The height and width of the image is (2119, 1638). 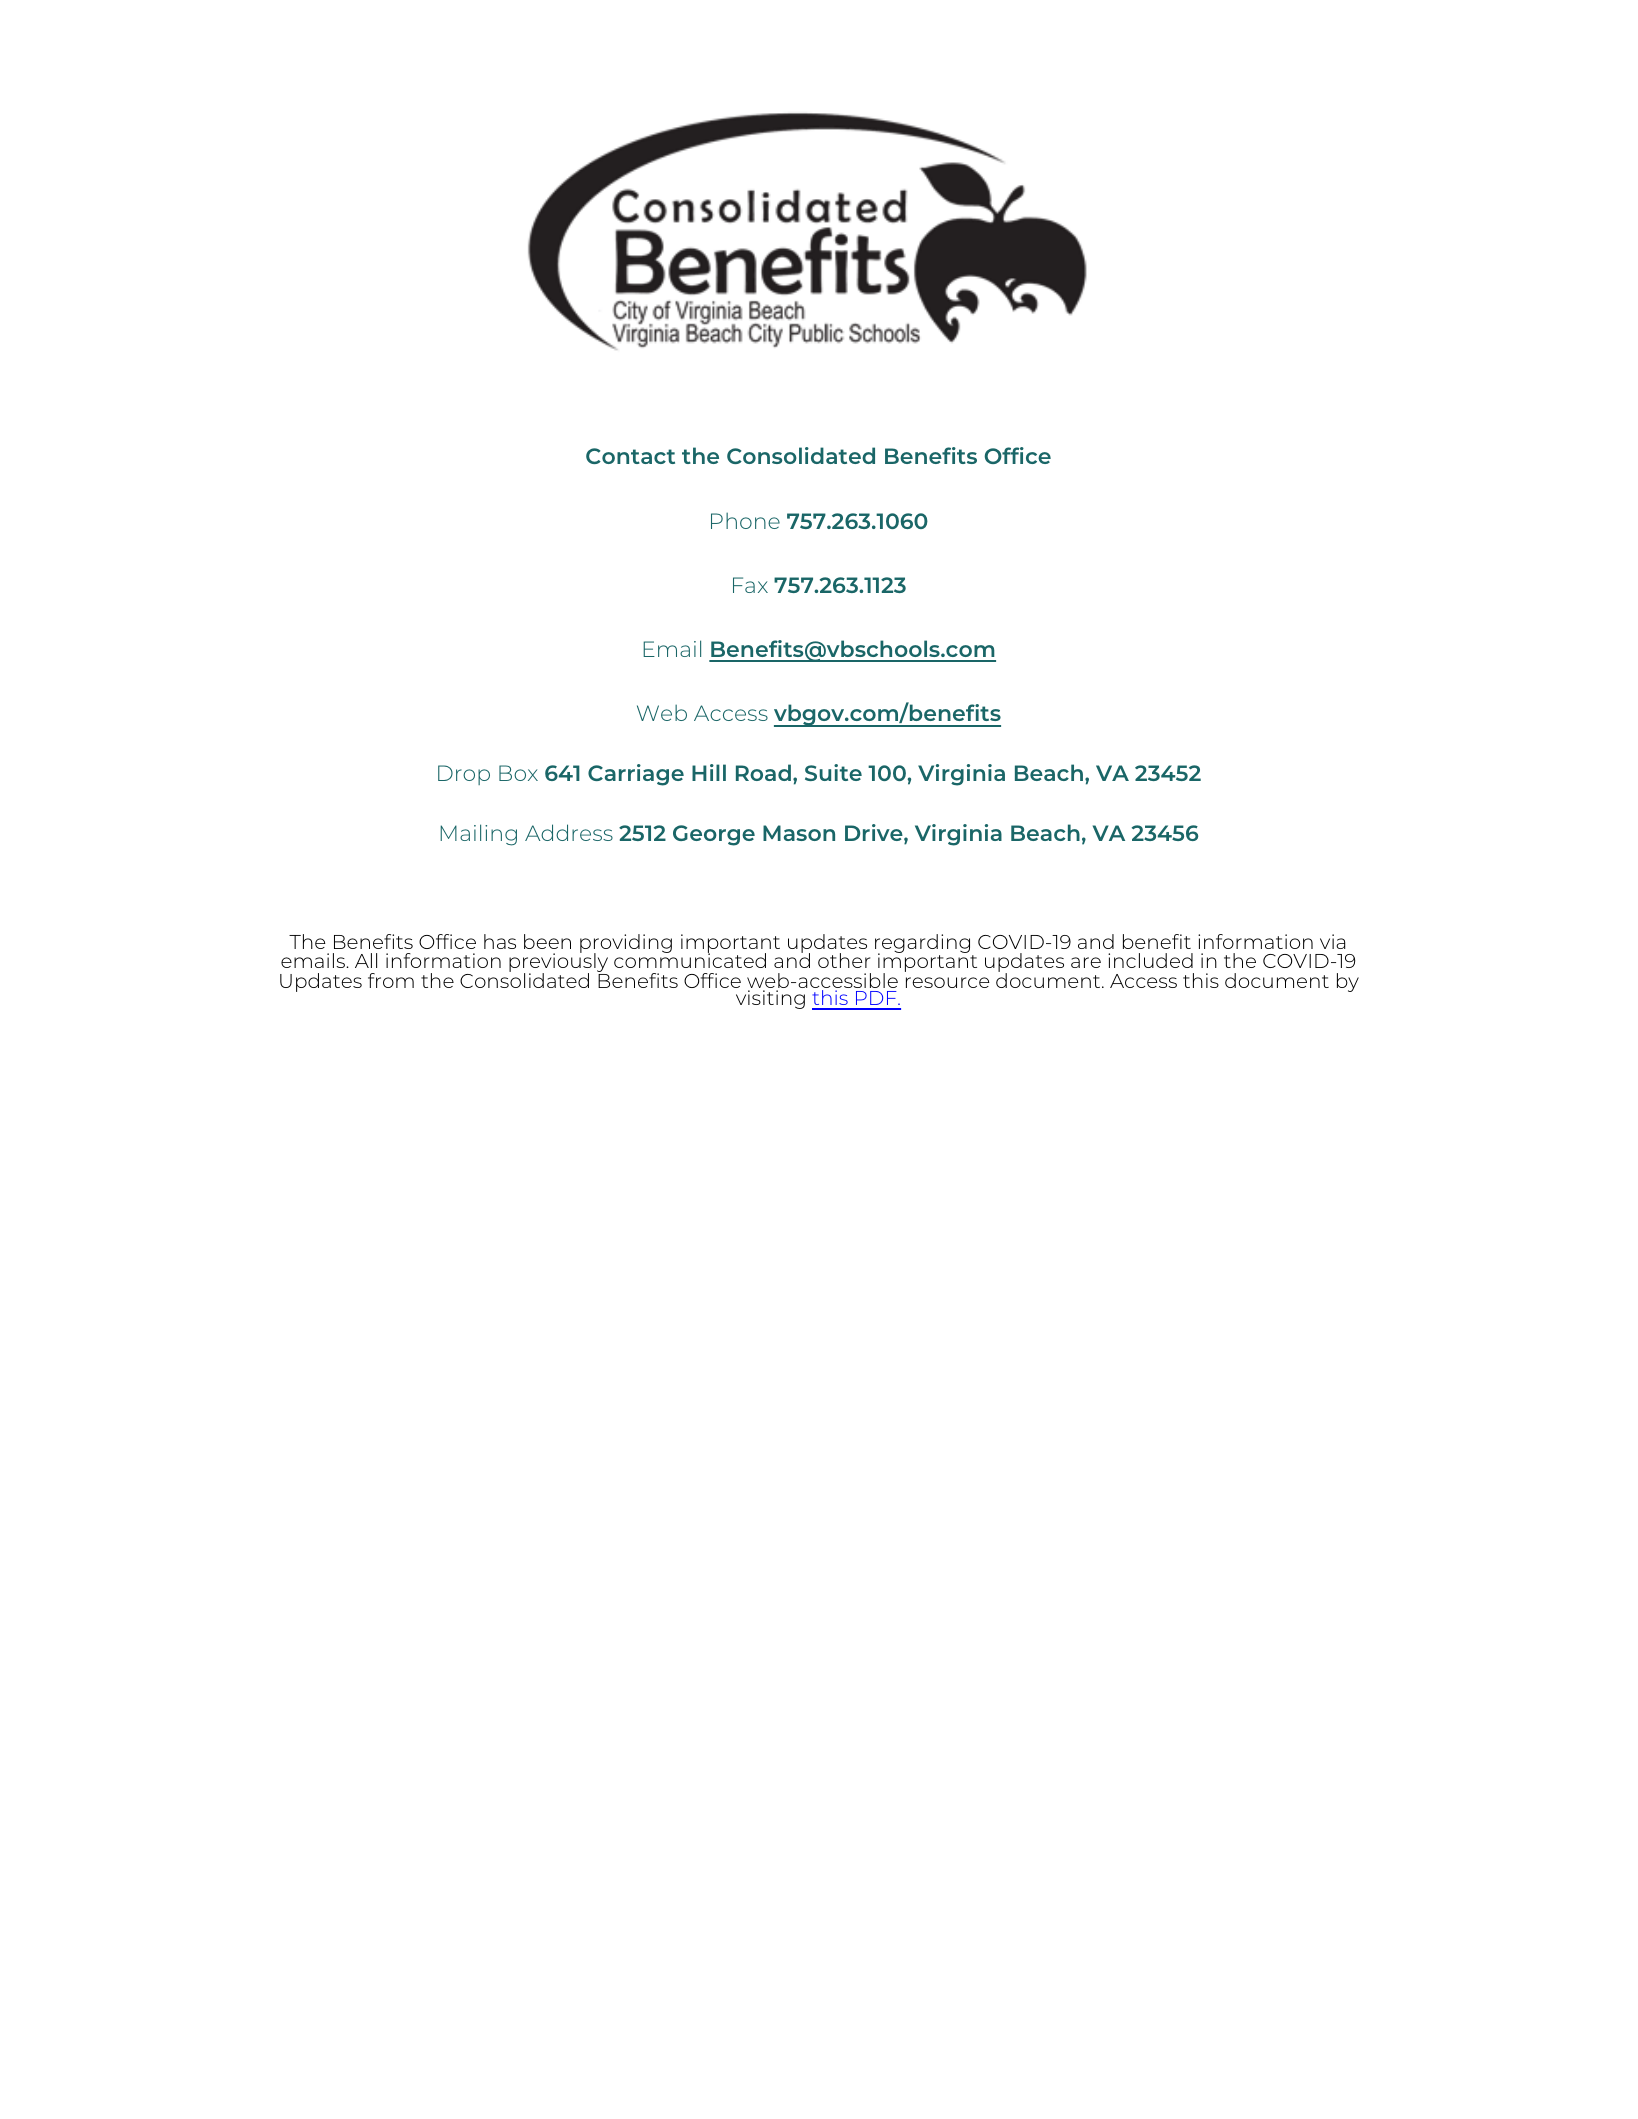 I want to click on Contact, so click(x=630, y=456).
